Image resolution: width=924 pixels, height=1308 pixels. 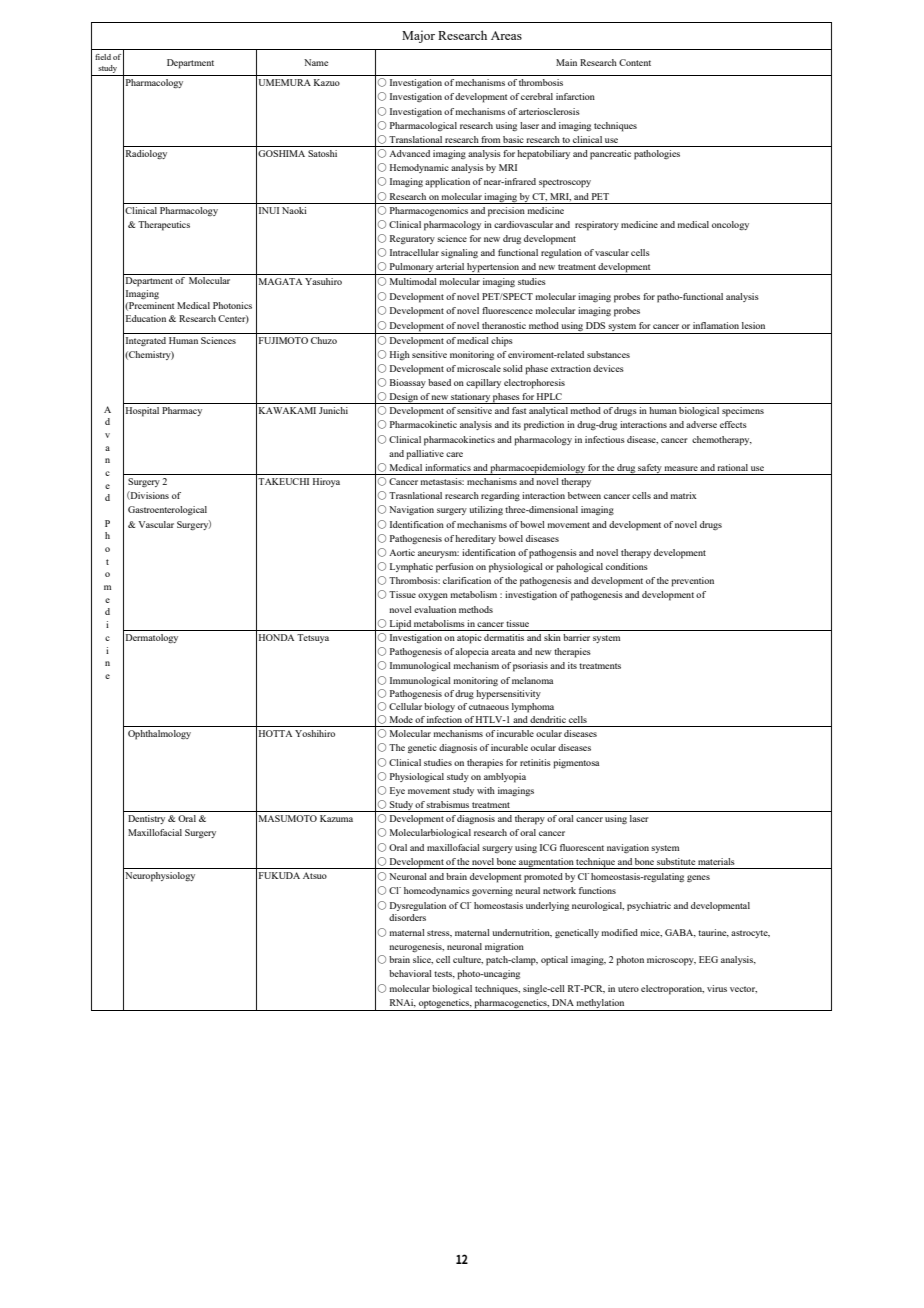 What do you see at coordinates (103, 57) in the image?
I see `field` at bounding box center [103, 57].
